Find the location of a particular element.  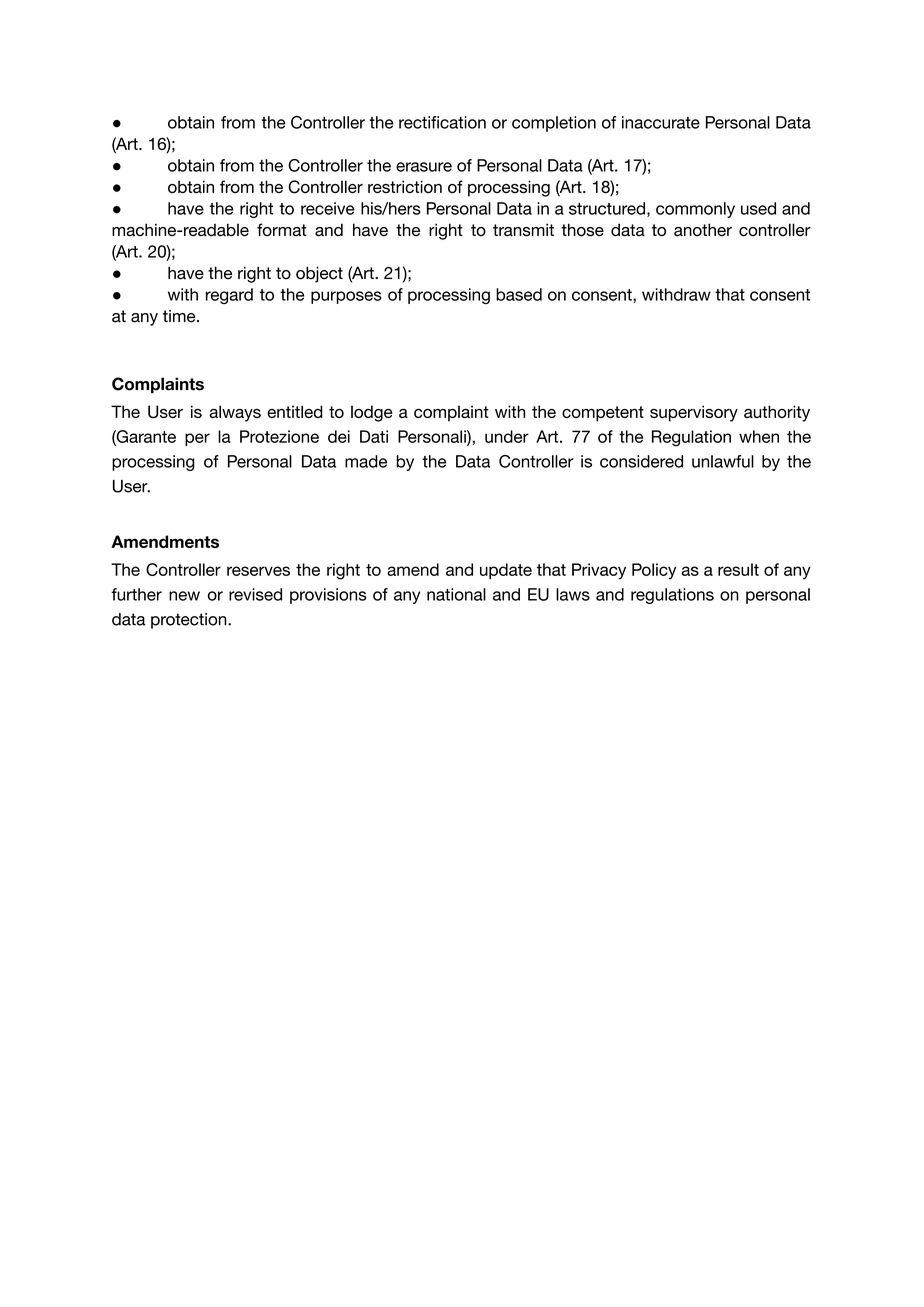

rectification is located at coordinates (442, 122).
